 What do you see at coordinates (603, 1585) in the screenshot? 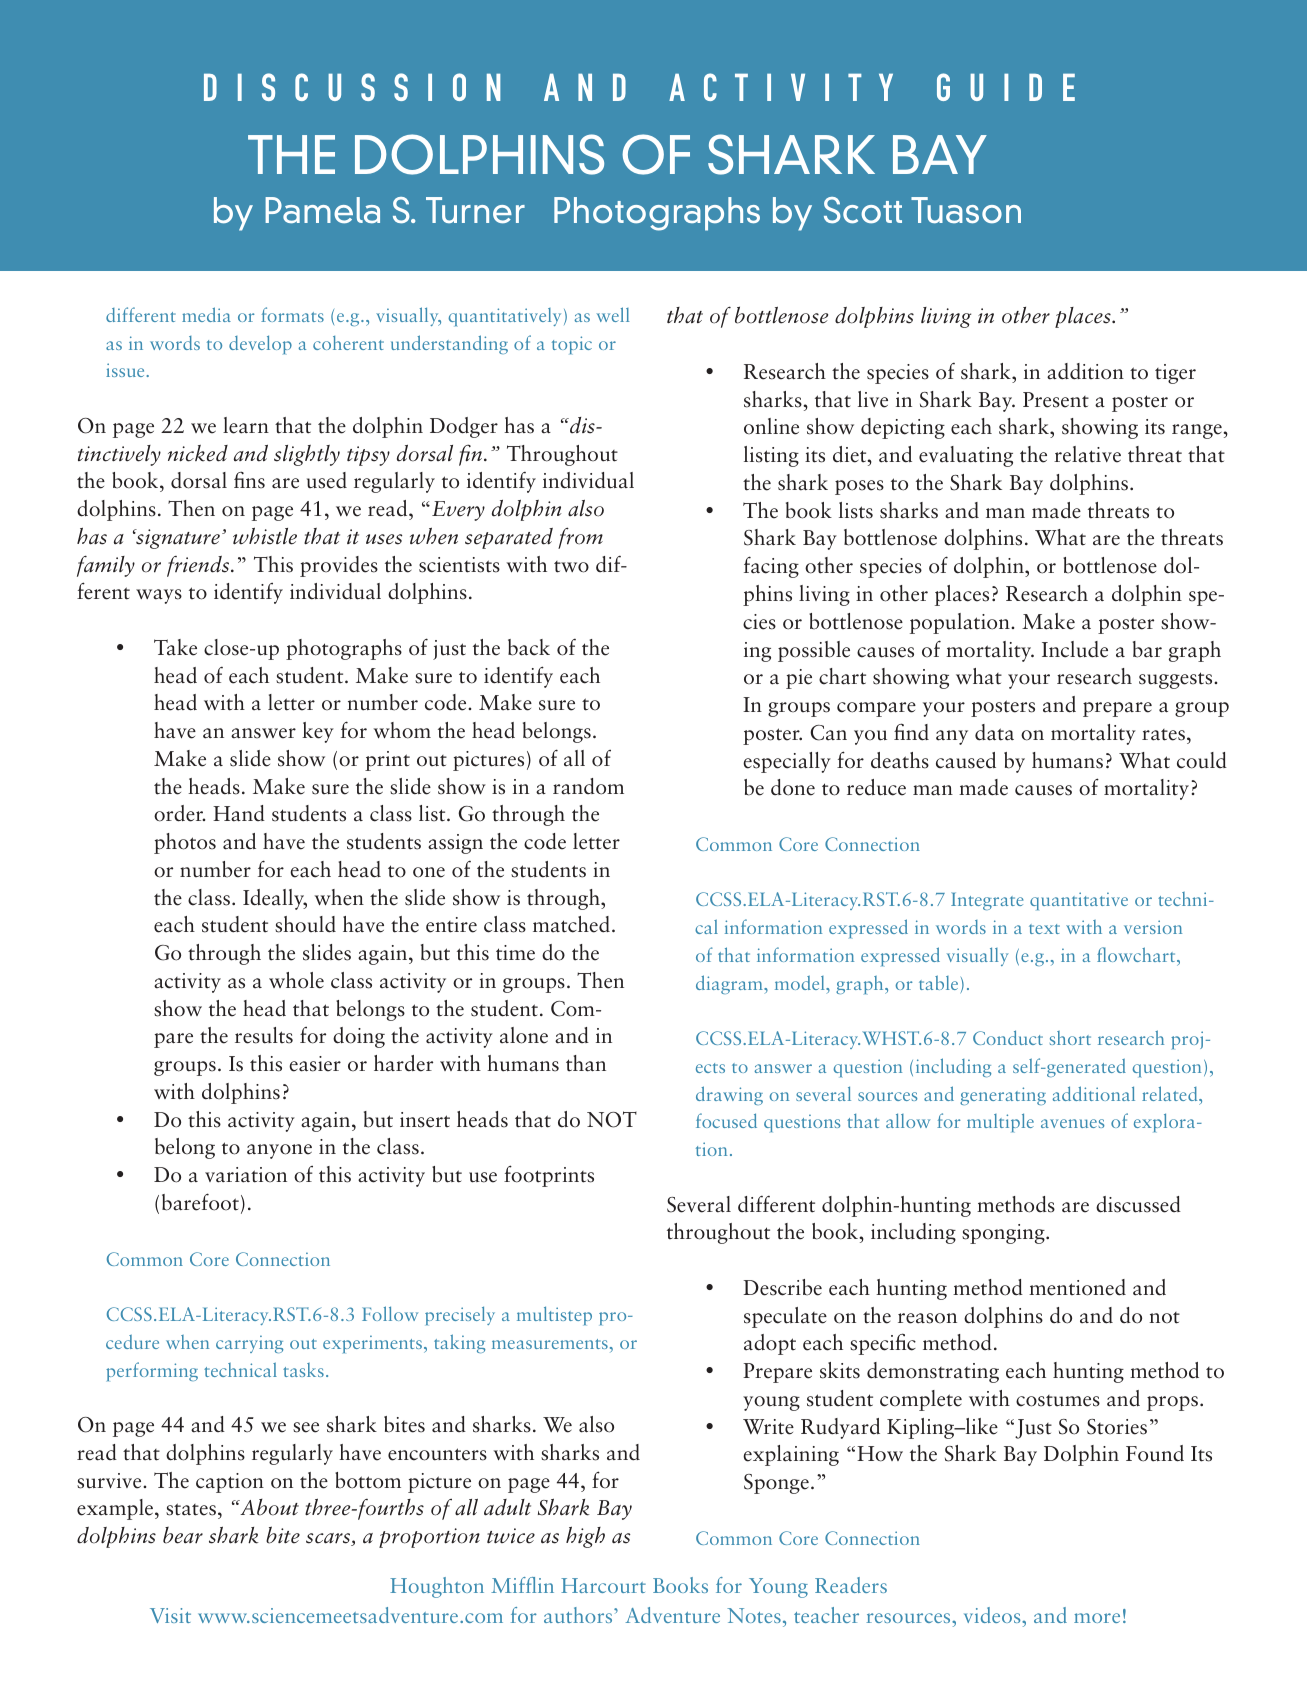
I see `Harcourt` at bounding box center [603, 1585].
